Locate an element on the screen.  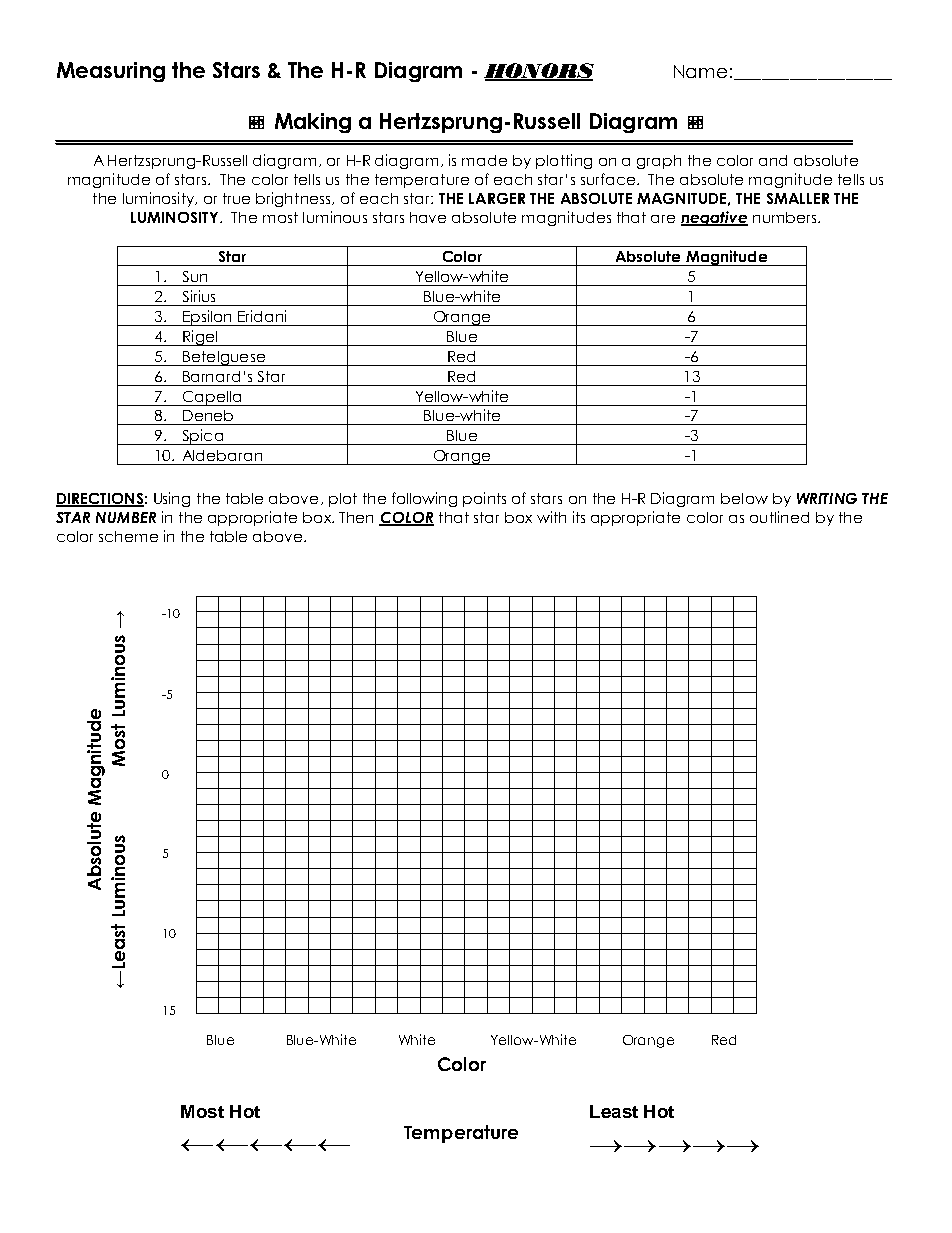
Epsilon is located at coordinates (207, 318).
